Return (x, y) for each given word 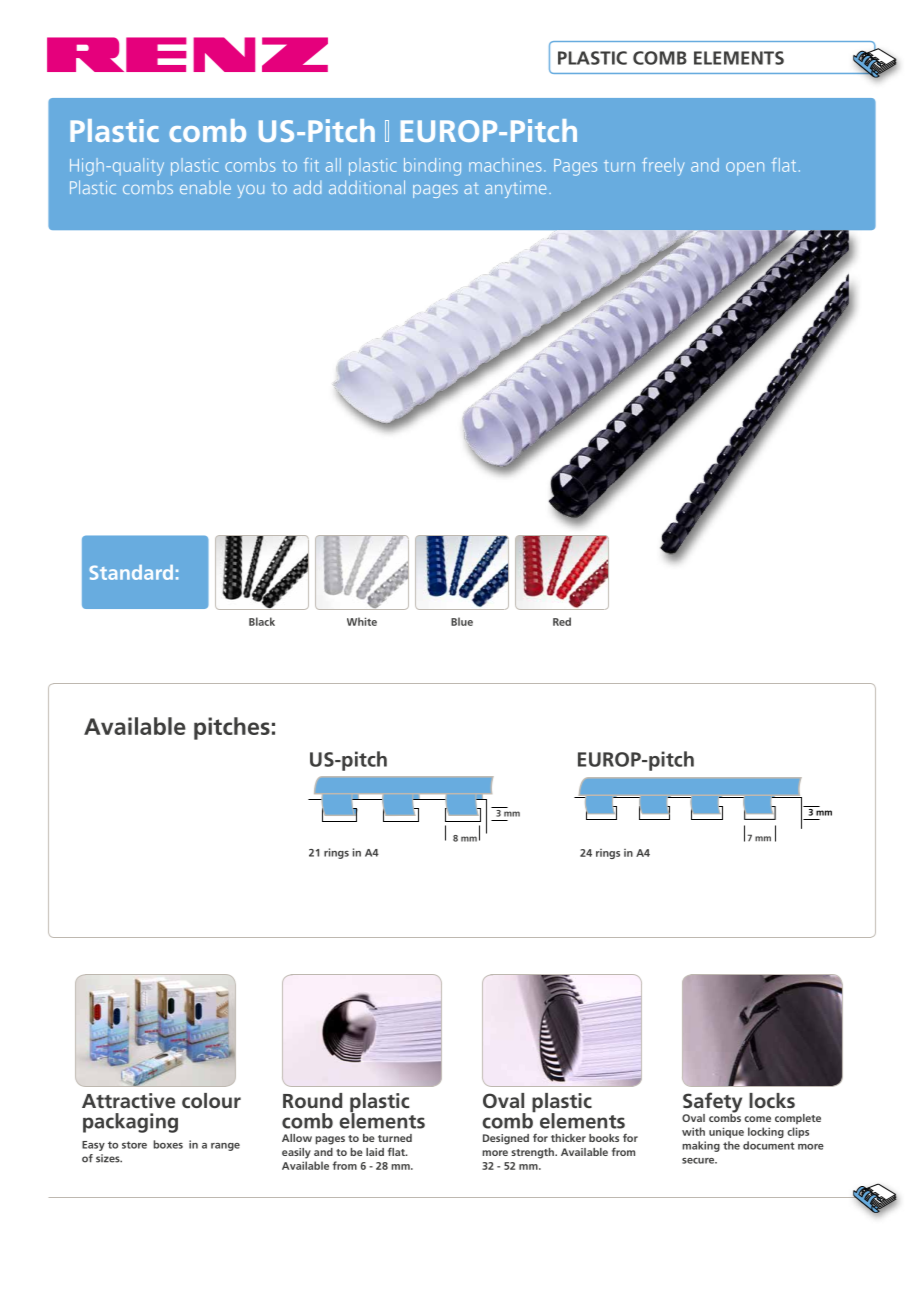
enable (205, 187)
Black (262, 621)
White (362, 621)
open (745, 169)
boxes (168, 1144)
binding (432, 167)
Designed (506, 1139)
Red (562, 621)
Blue (462, 621)
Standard (131, 572)
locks (772, 1100)
